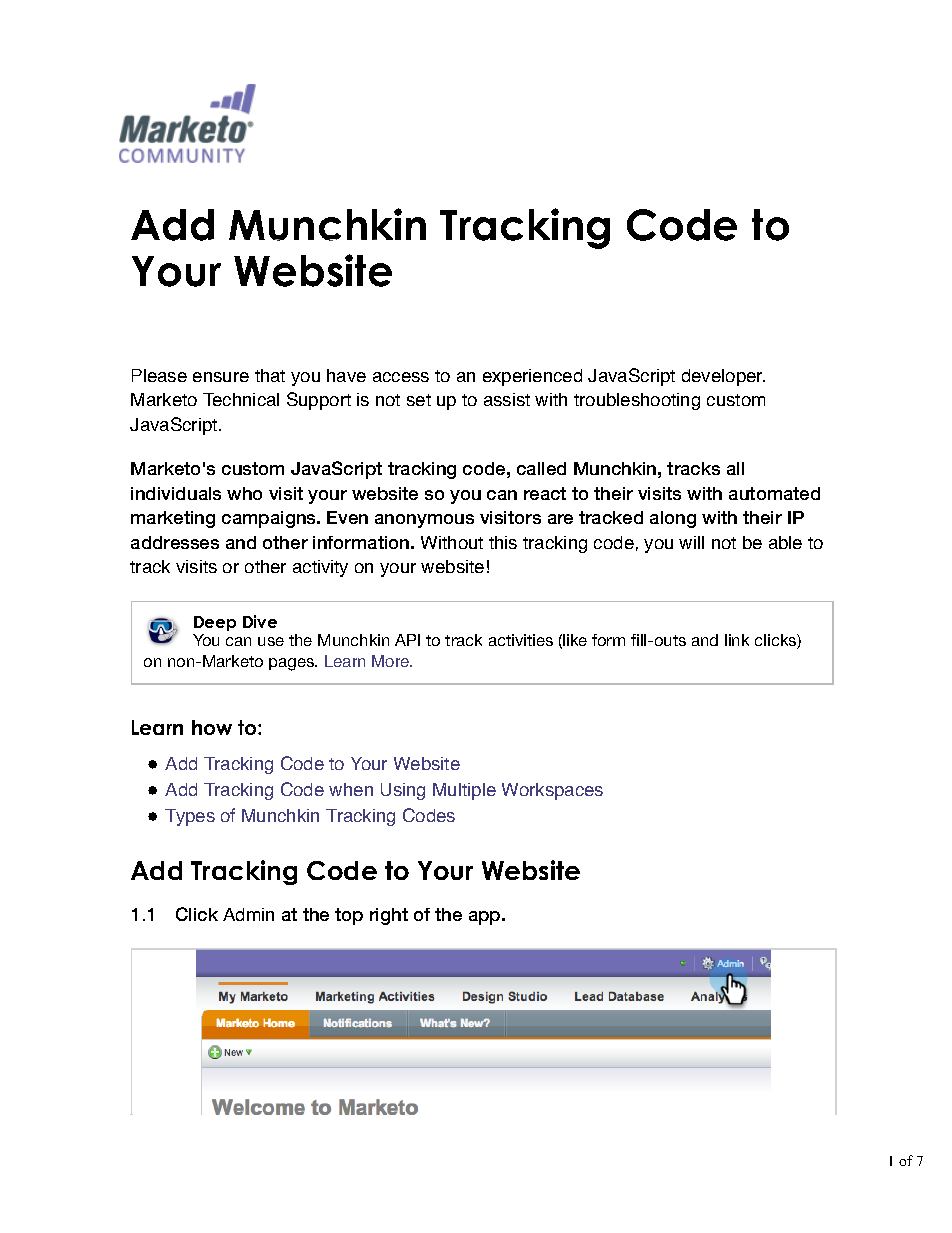 The height and width of the image is (1233, 952). I want to click on campaigns, so click(270, 519).
